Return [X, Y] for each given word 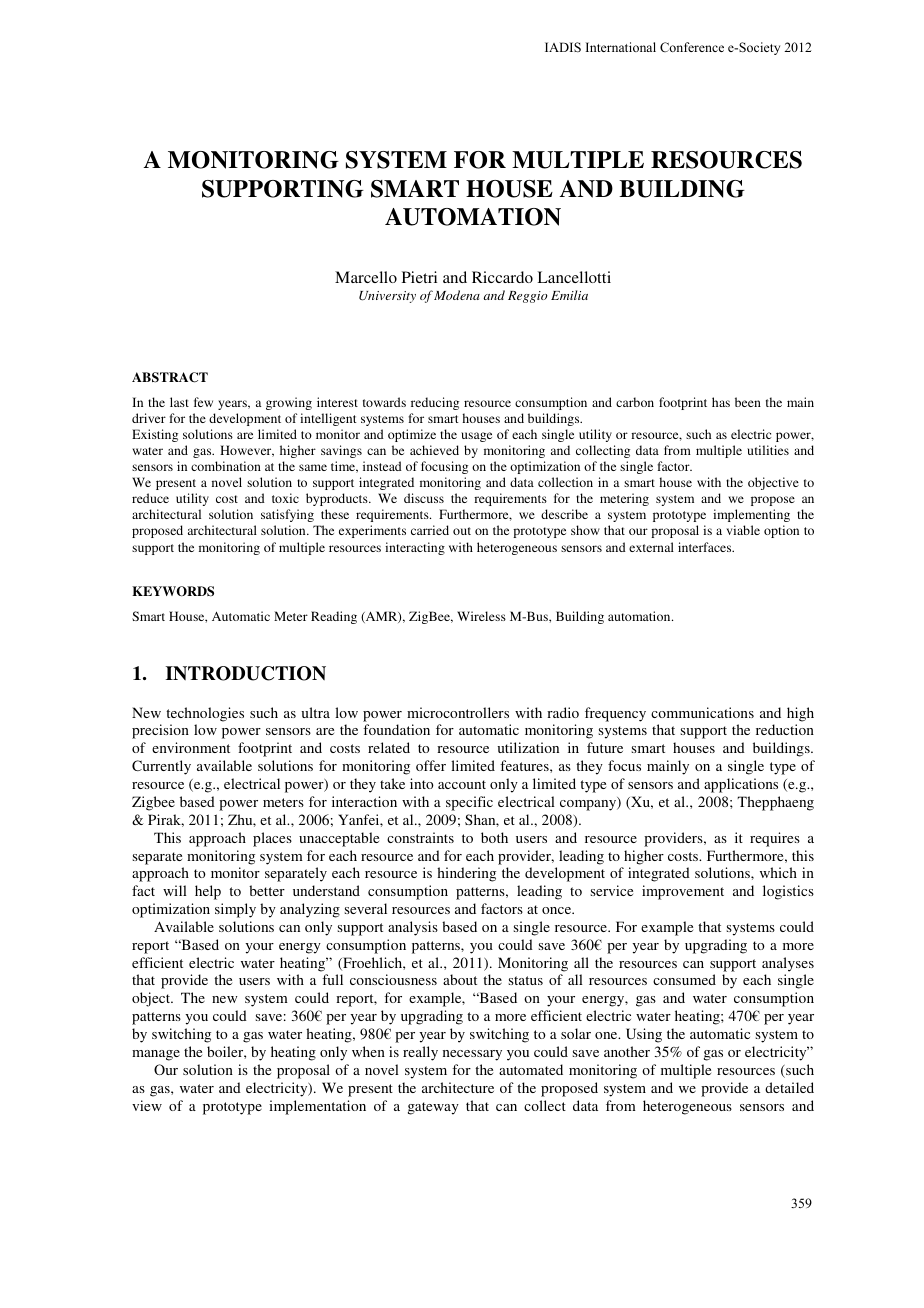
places [272, 839]
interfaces [706, 547]
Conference [692, 47]
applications [741, 785]
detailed [789, 1087]
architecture [458, 1087]
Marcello [366, 277]
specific [469, 803]
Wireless [481, 616]
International [621, 47]
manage [156, 1055]
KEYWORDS [173, 591]
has [721, 402]
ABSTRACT [170, 377]
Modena [457, 295]
